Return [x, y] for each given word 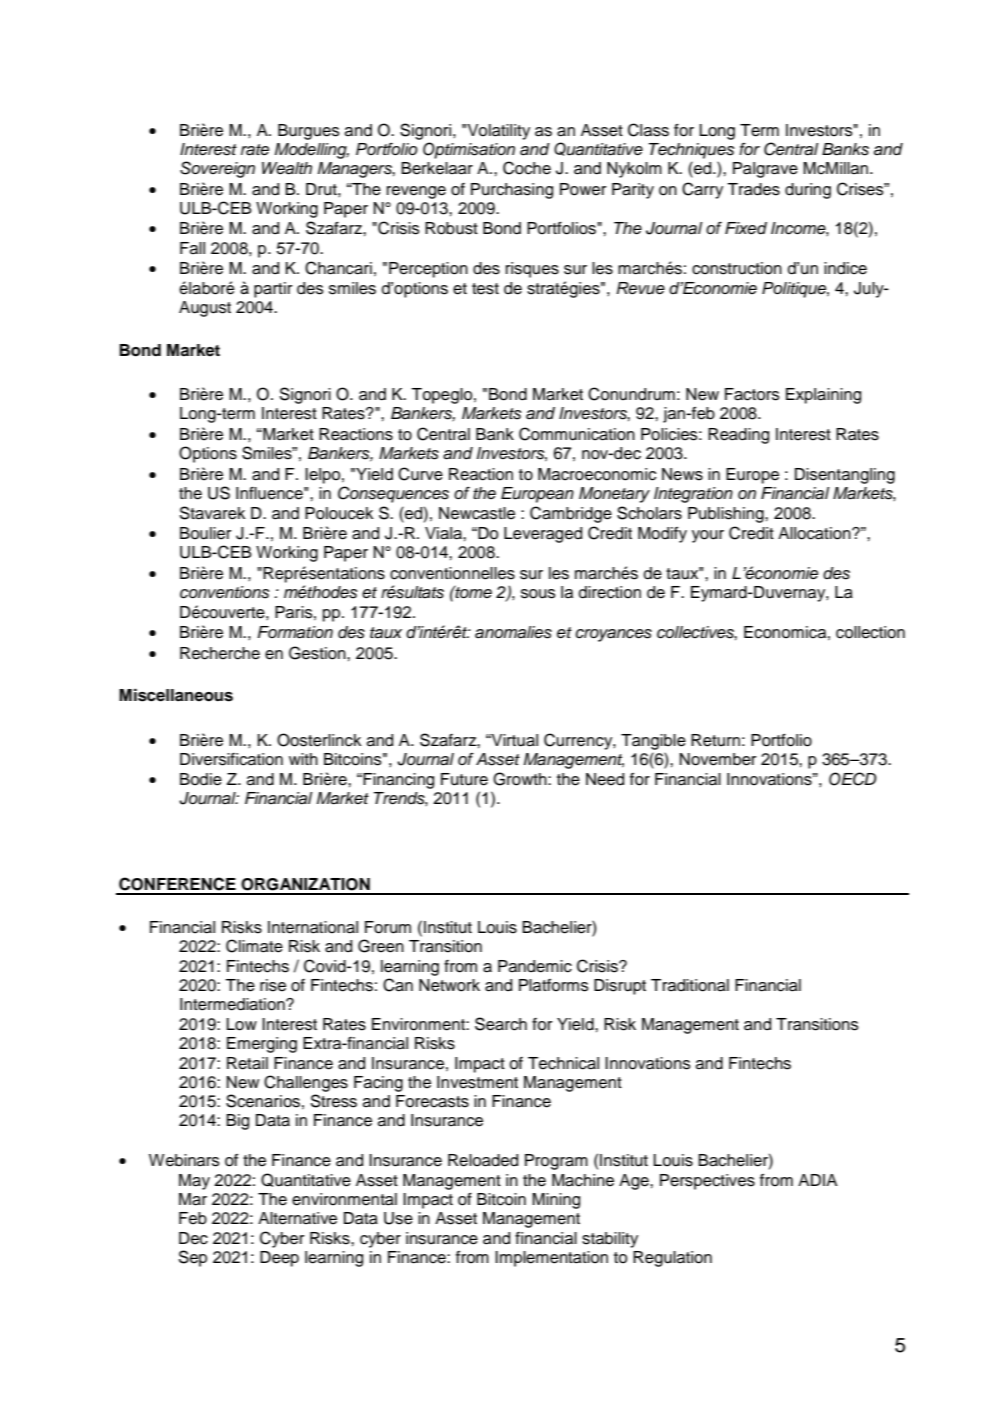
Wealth [287, 168]
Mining [556, 1201]
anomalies [513, 632]
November [718, 759]
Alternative [297, 1218]
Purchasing [512, 191]
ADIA [818, 1180]
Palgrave [765, 170]
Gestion [318, 653]
